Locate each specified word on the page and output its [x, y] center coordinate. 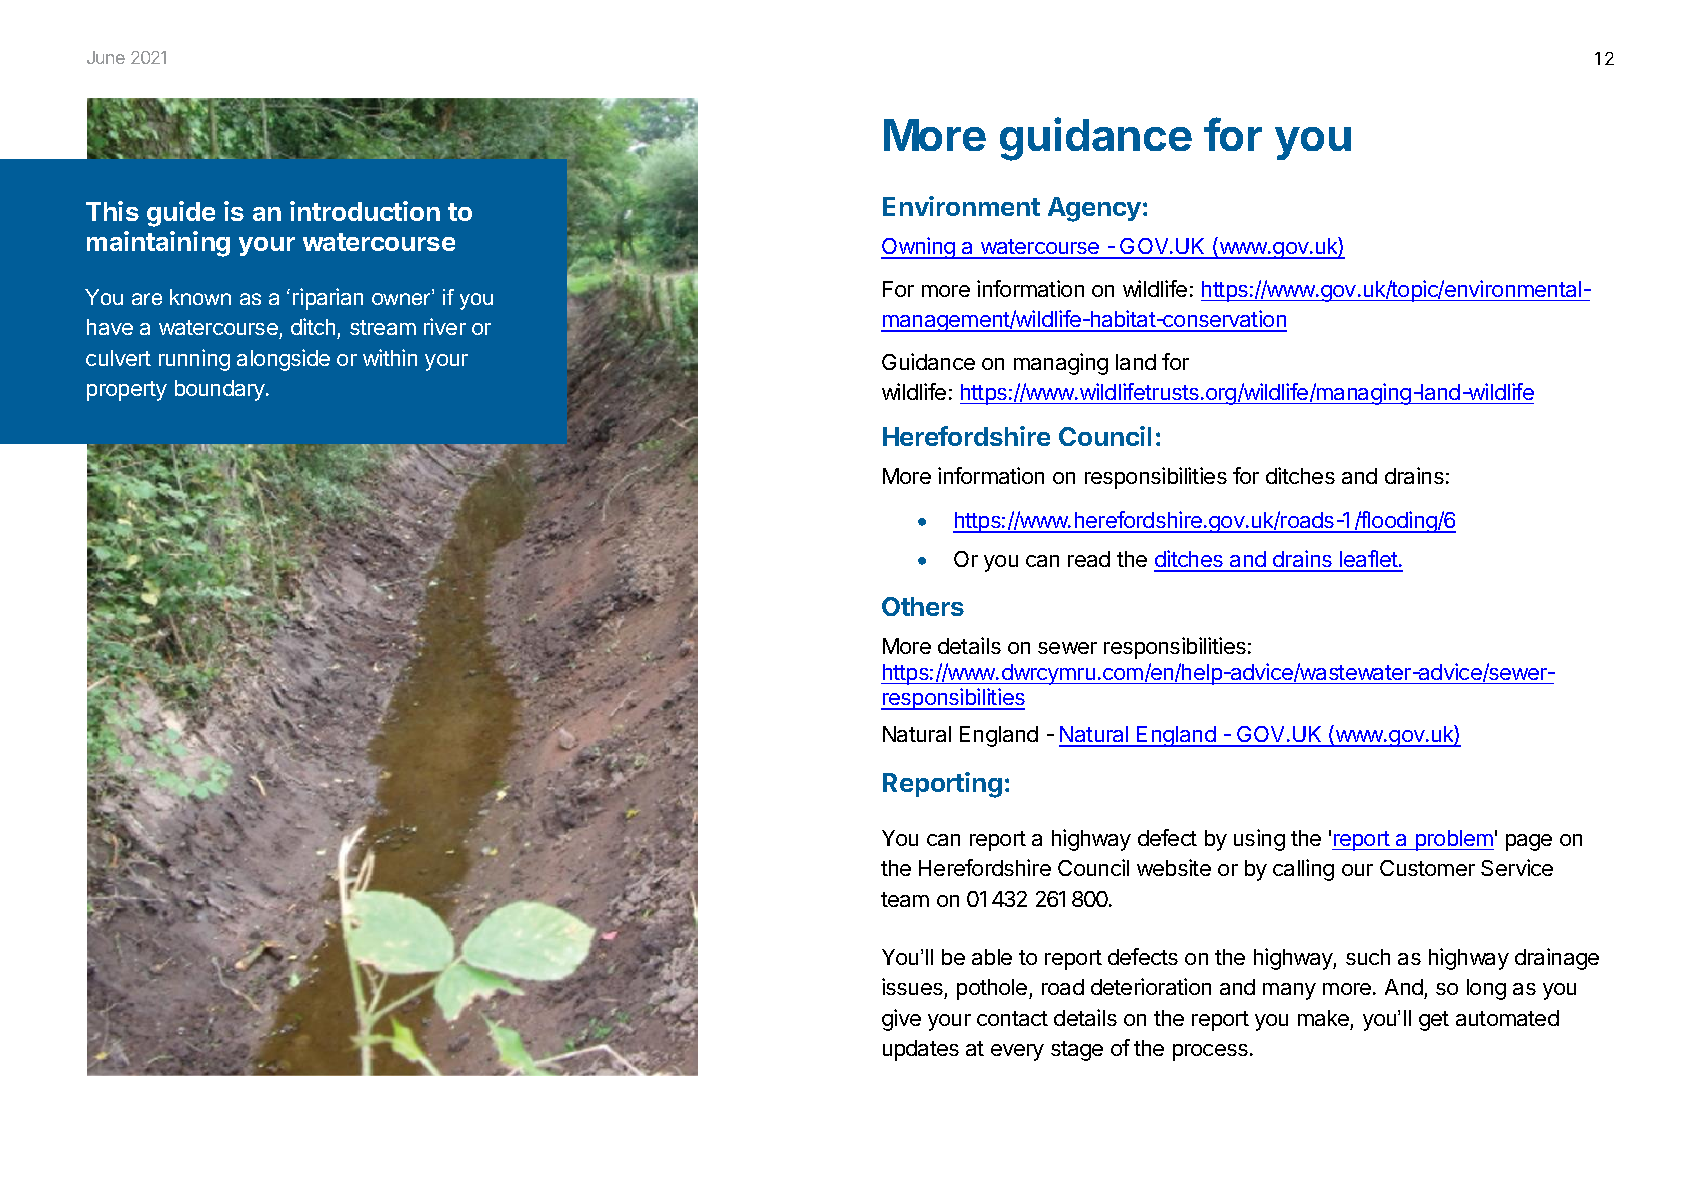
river [445, 326]
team [905, 899]
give [901, 1020]
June [106, 57]
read [1089, 559]
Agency [1094, 209]
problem [1453, 840]
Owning [919, 248]
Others [923, 606]
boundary [221, 390]
